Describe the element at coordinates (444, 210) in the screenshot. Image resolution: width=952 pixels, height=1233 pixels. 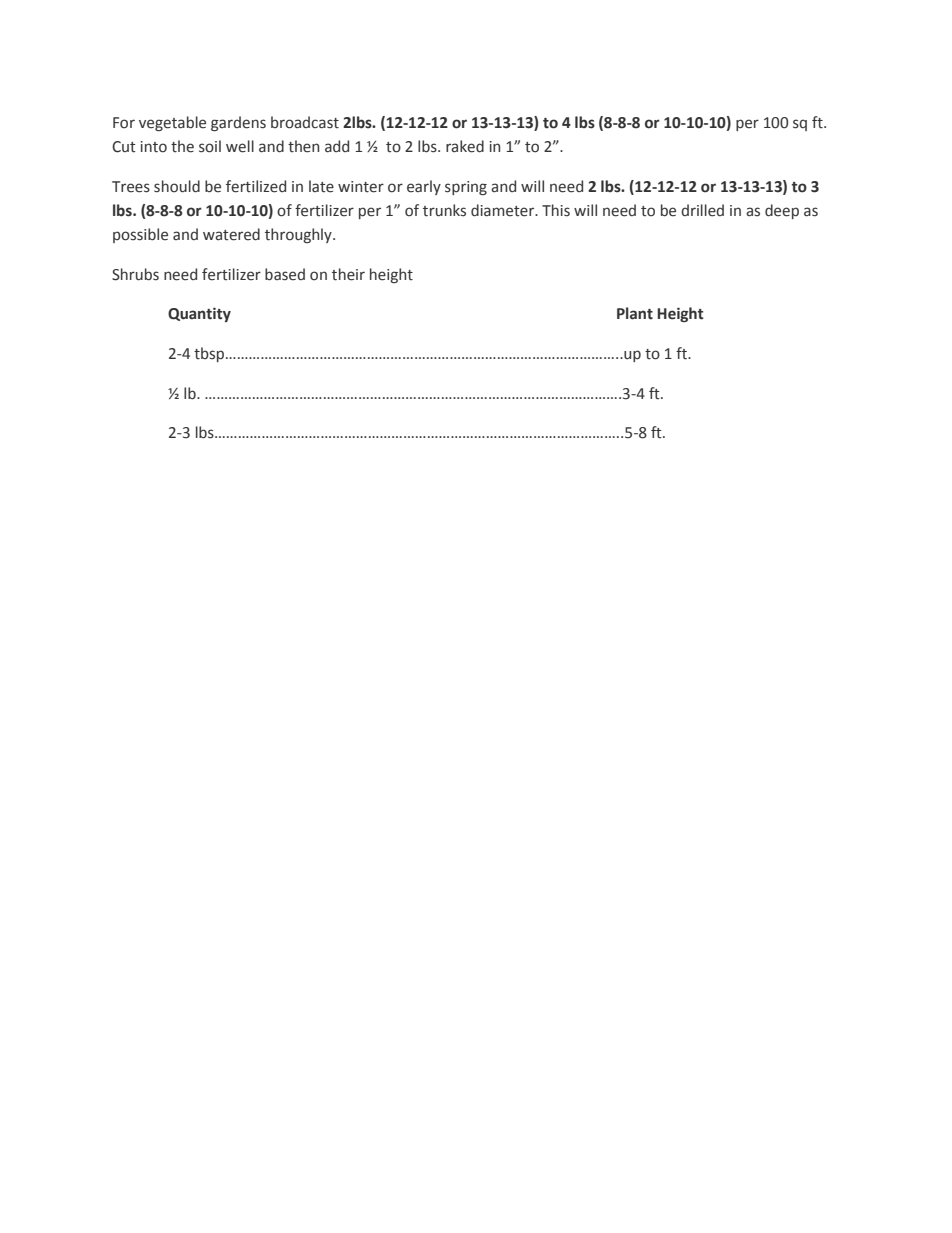
I see `trunks` at that location.
